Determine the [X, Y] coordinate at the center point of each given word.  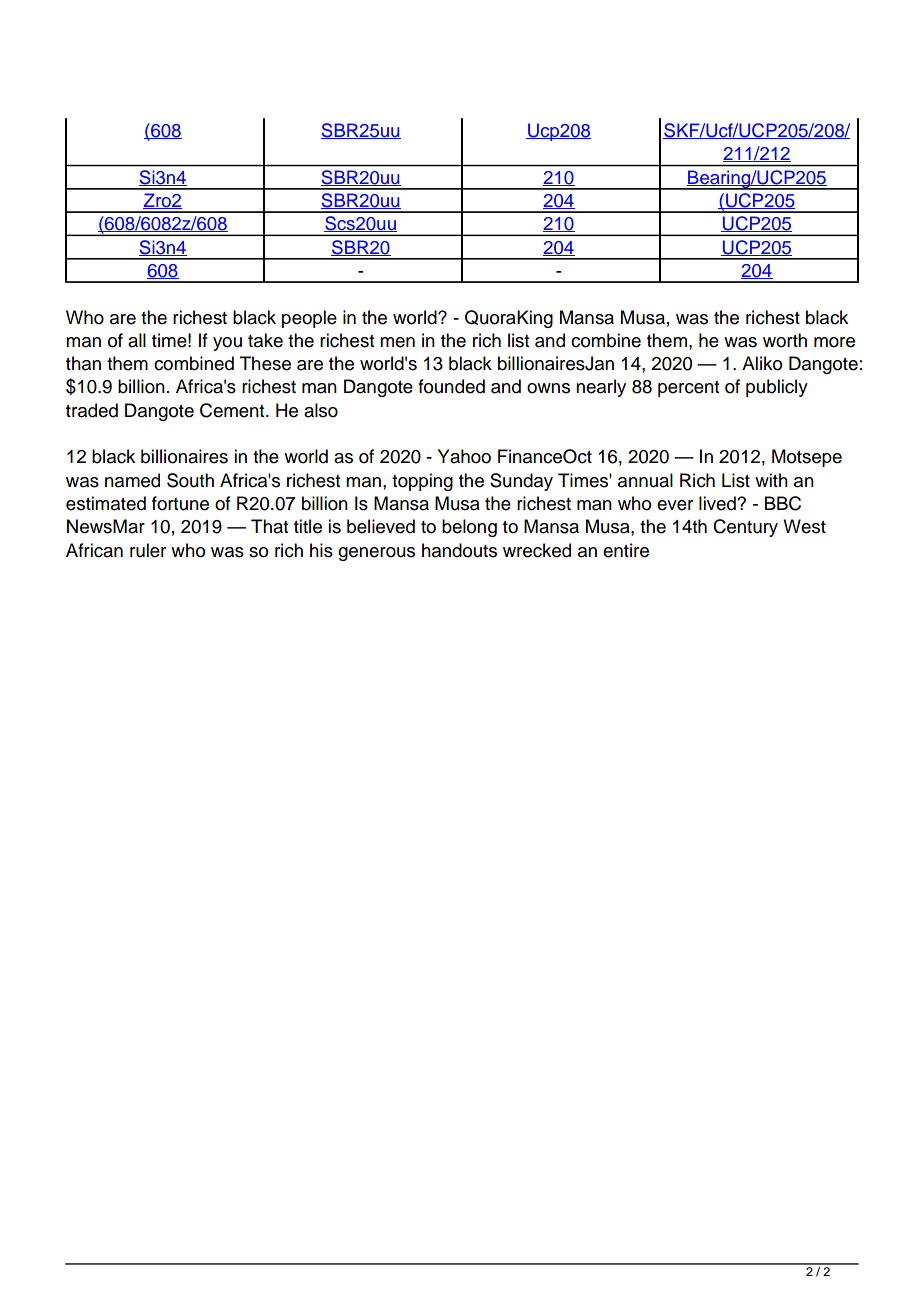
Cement [233, 410]
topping [422, 482]
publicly [777, 388]
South [190, 480]
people [309, 319]
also [321, 410]
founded [451, 386]
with [771, 480]
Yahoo [464, 456]
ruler [148, 550]
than [83, 363]
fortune [180, 503]
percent [688, 389]
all [137, 340]
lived [718, 503]
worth [785, 340]
